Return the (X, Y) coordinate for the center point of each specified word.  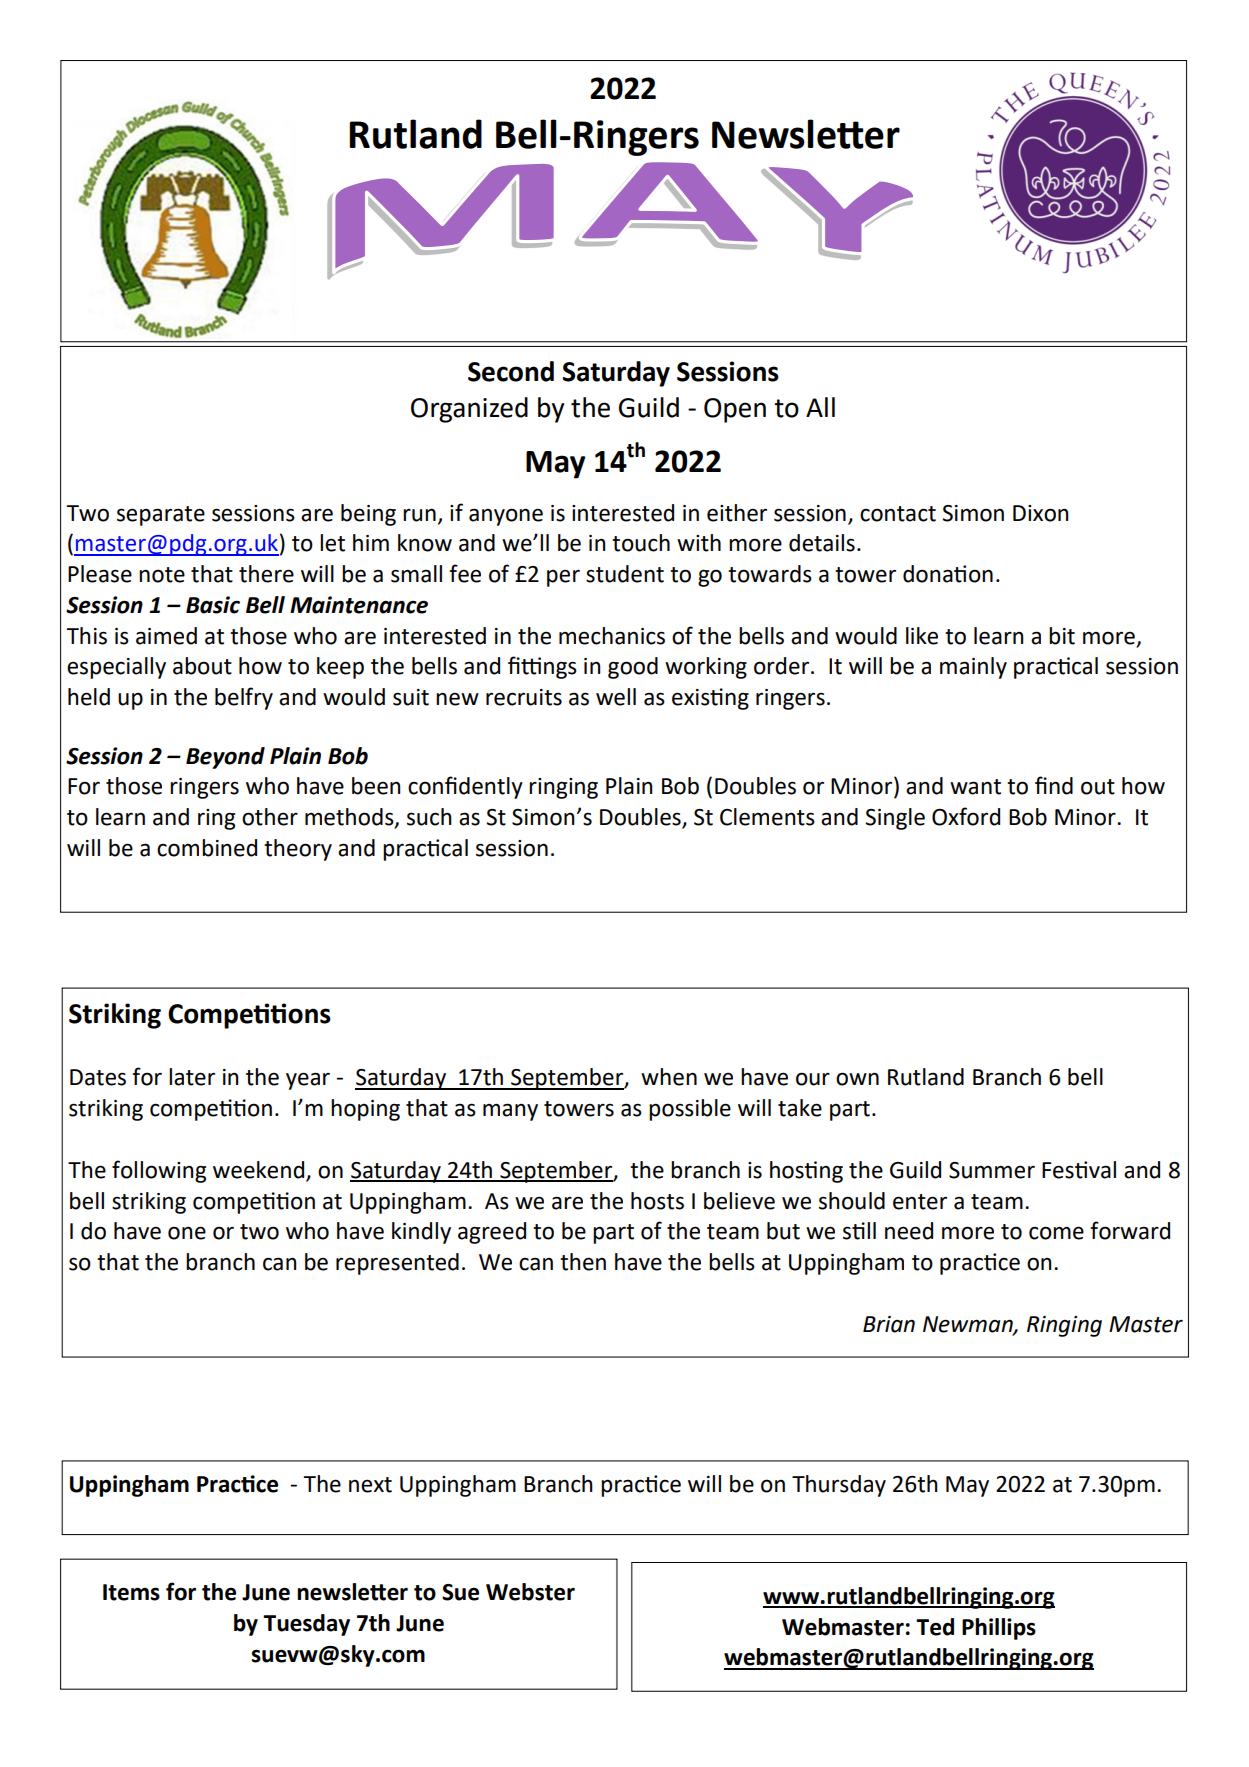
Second (511, 371)
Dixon (1040, 513)
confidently (465, 787)
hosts (657, 1201)
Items (131, 1592)
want (975, 787)
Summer (992, 1170)
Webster (530, 1592)
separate (161, 516)
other (270, 817)
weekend (260, 1171)
